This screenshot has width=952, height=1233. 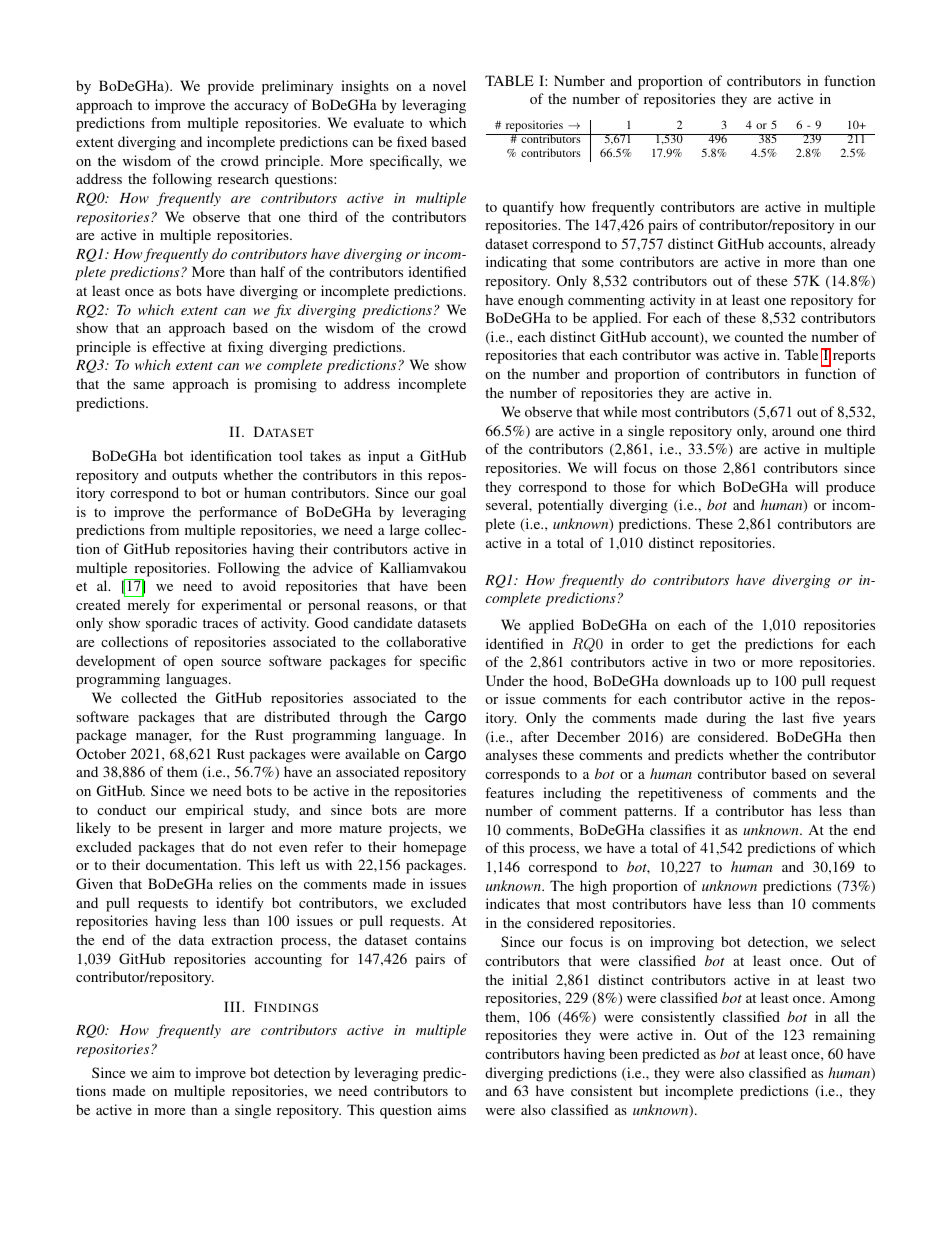 I want to click on III, so click(x=233, y=1006).
